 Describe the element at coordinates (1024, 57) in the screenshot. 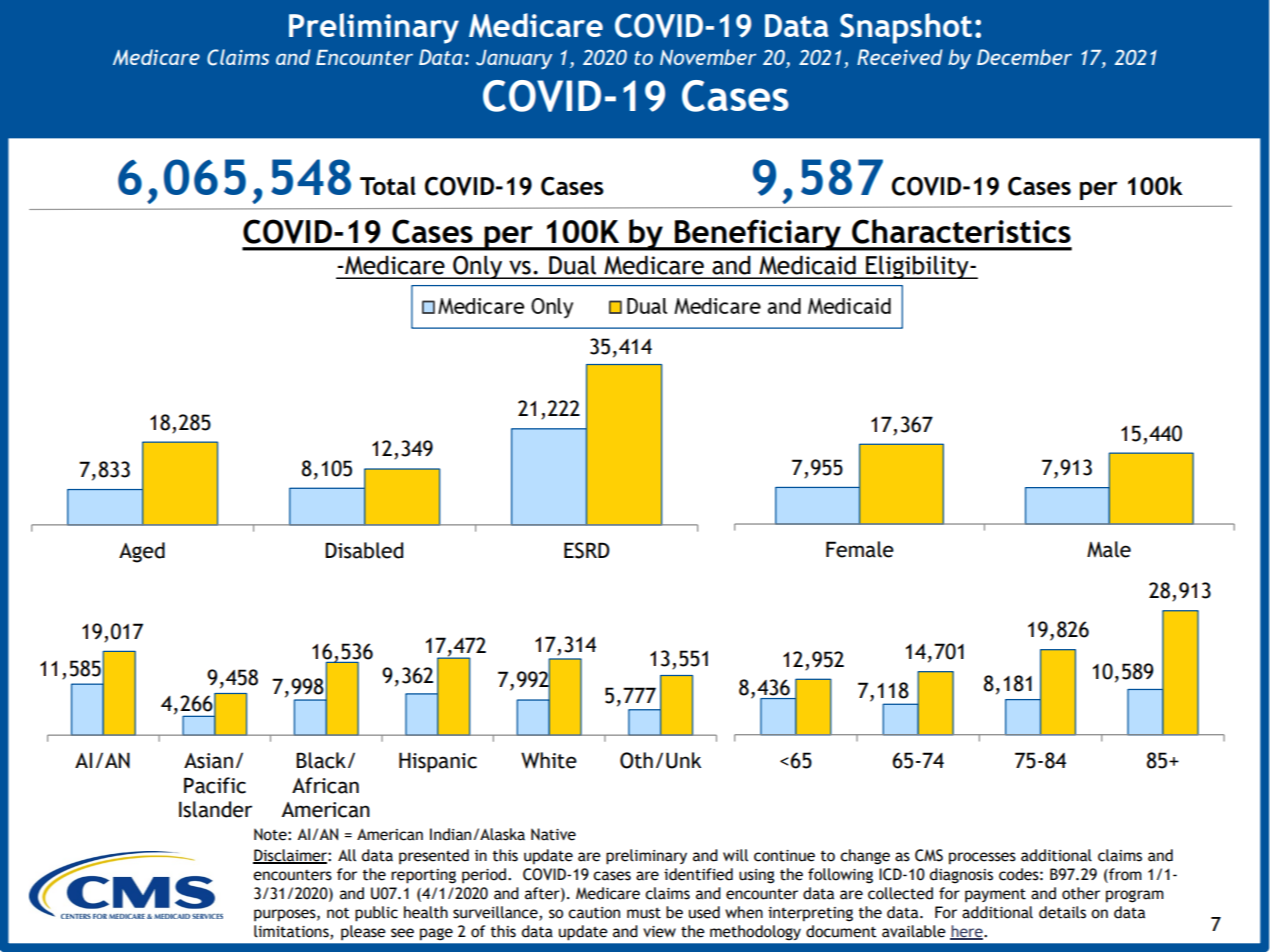

I see `December` at that location.
